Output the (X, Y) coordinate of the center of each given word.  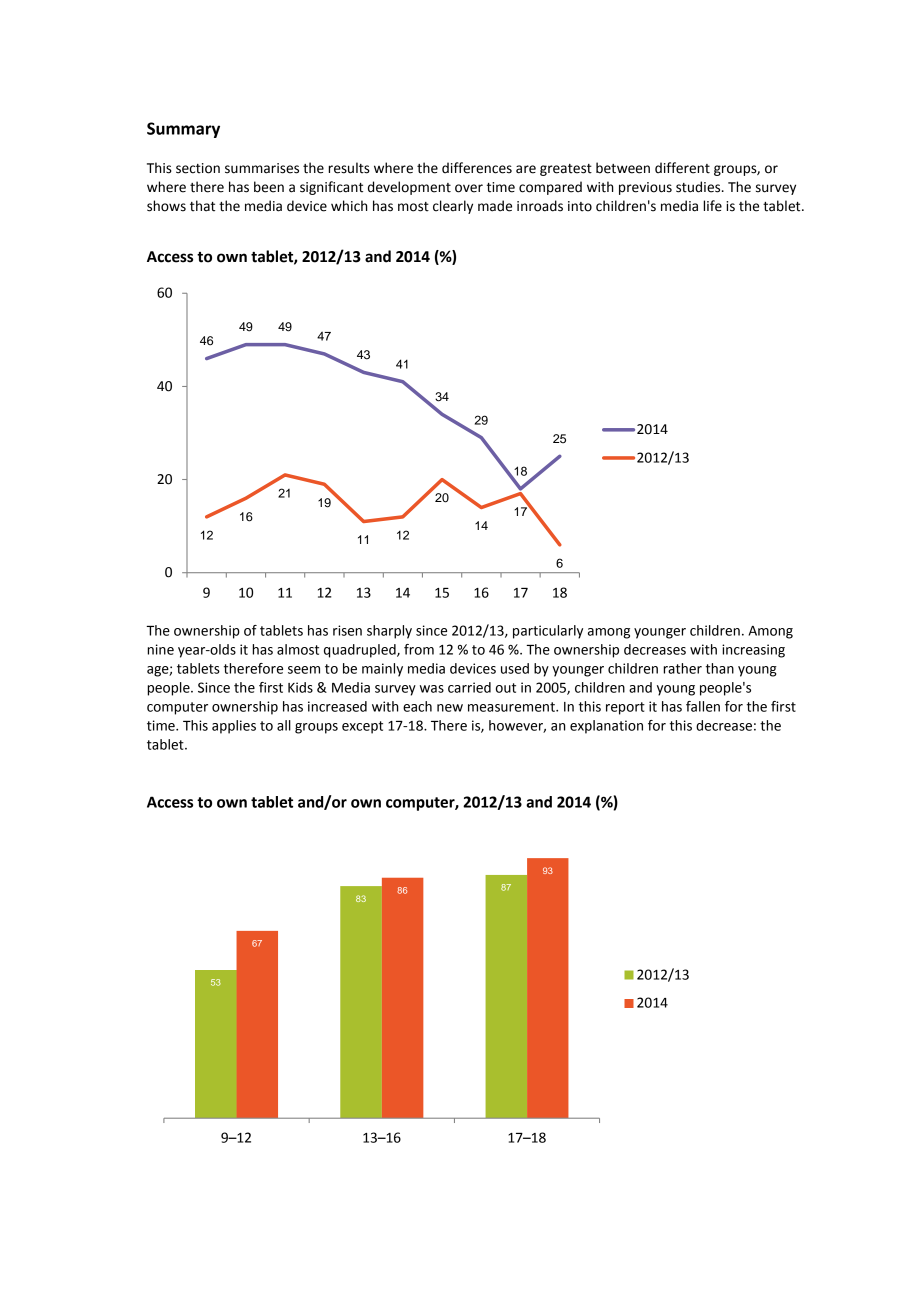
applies (234, 727)
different (682, 168)
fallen (703, 706)
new (450, 708)
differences (477, 168)
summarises (262, 168)
